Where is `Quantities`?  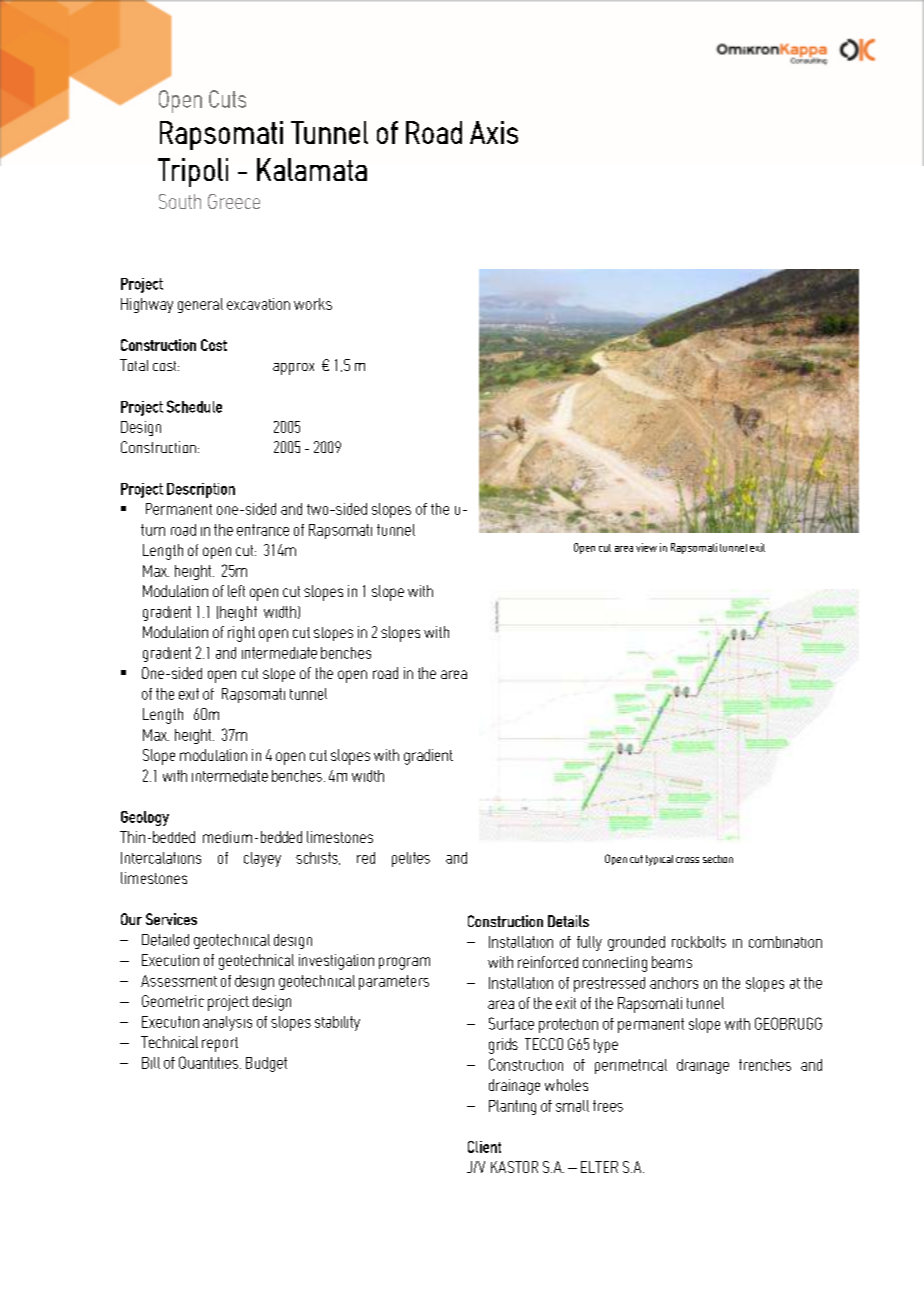 Quantities is located at coordinates (208, 1062).
